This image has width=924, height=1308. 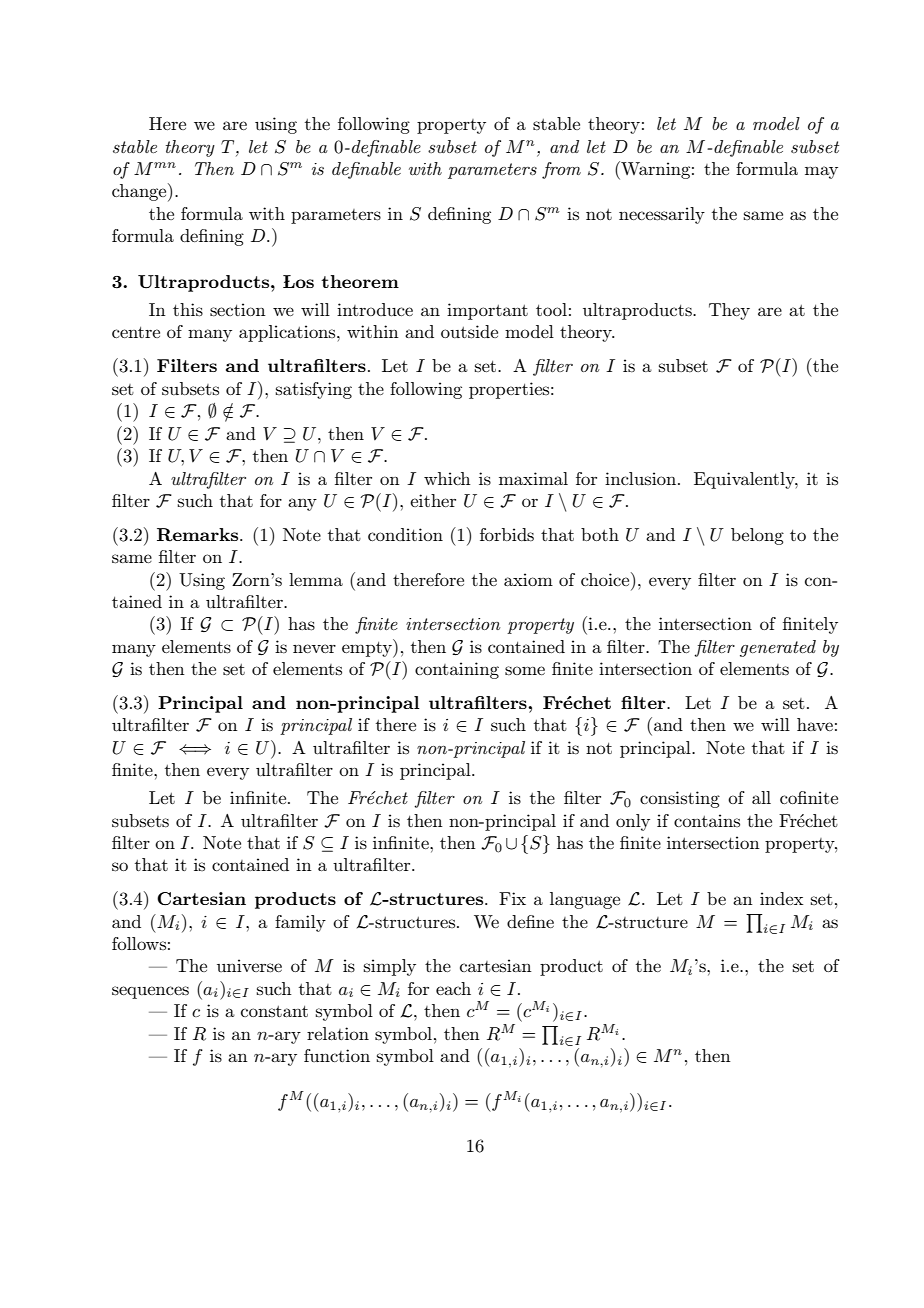 I want to click on constant, so click(x=274, y=1011).
